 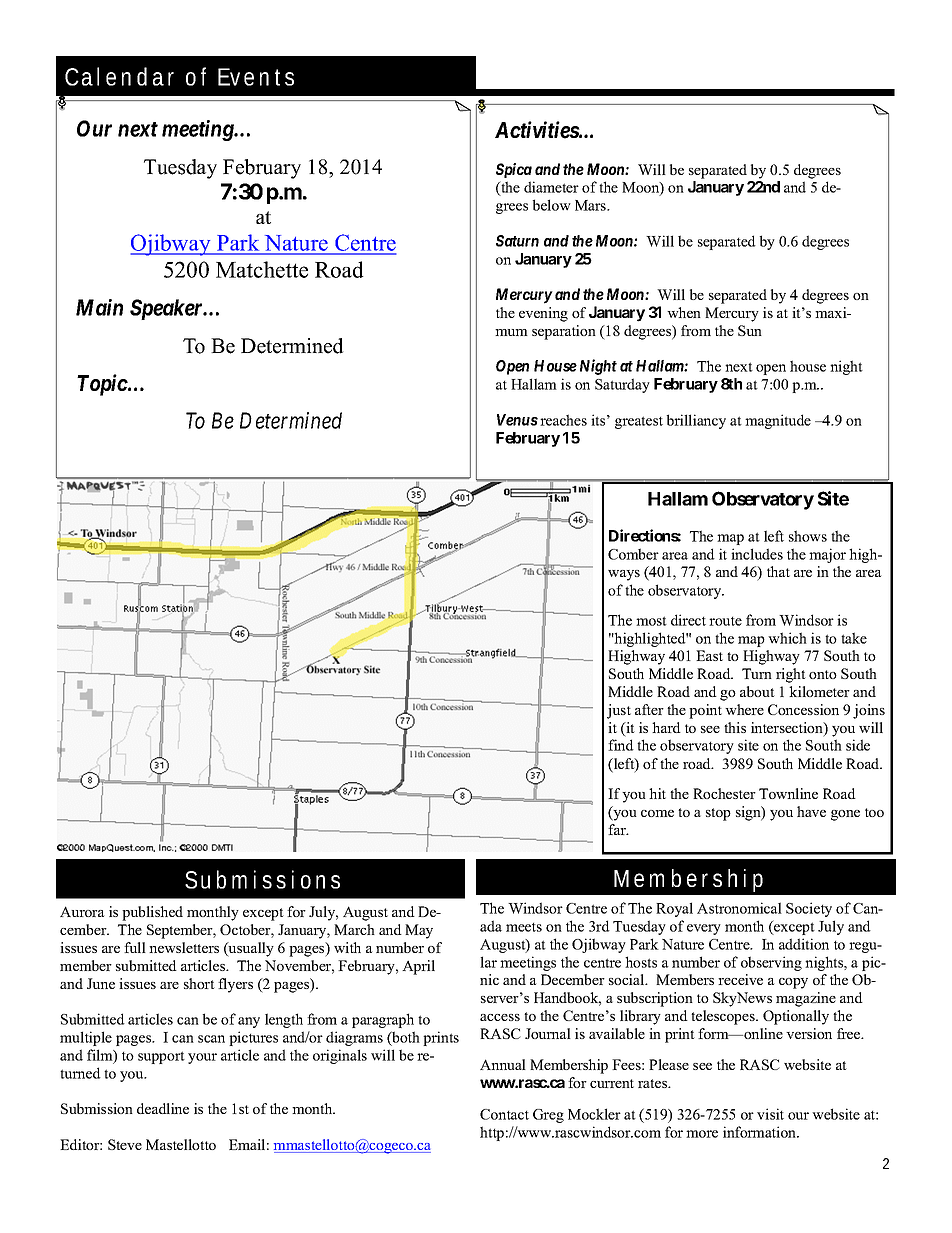 What do you see at coordinates (811, 811) in the screenshot?
I see `have` at bounding box center [811, 811].
